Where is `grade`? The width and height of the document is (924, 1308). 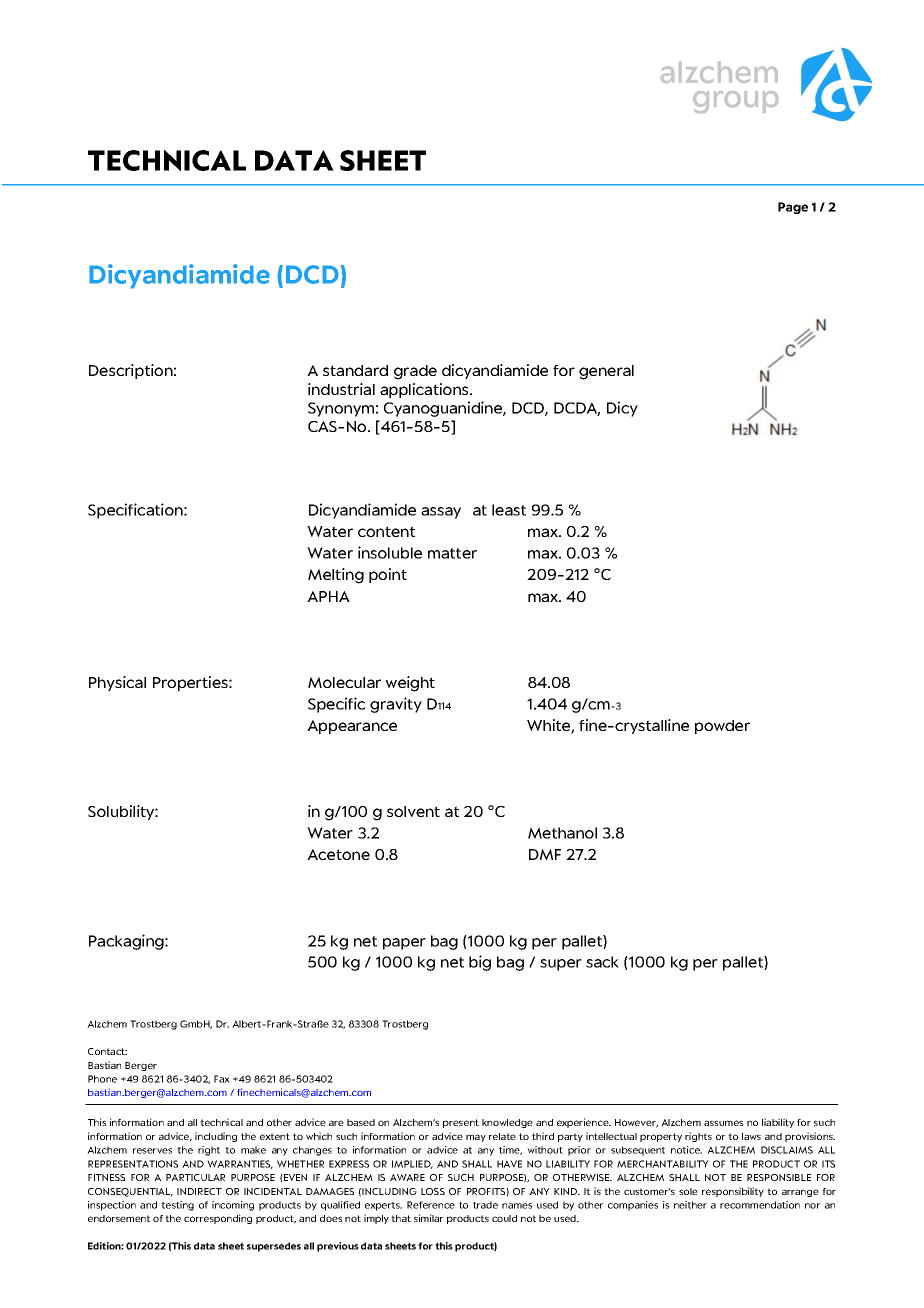 grade is located at coordinates (415, 372).
